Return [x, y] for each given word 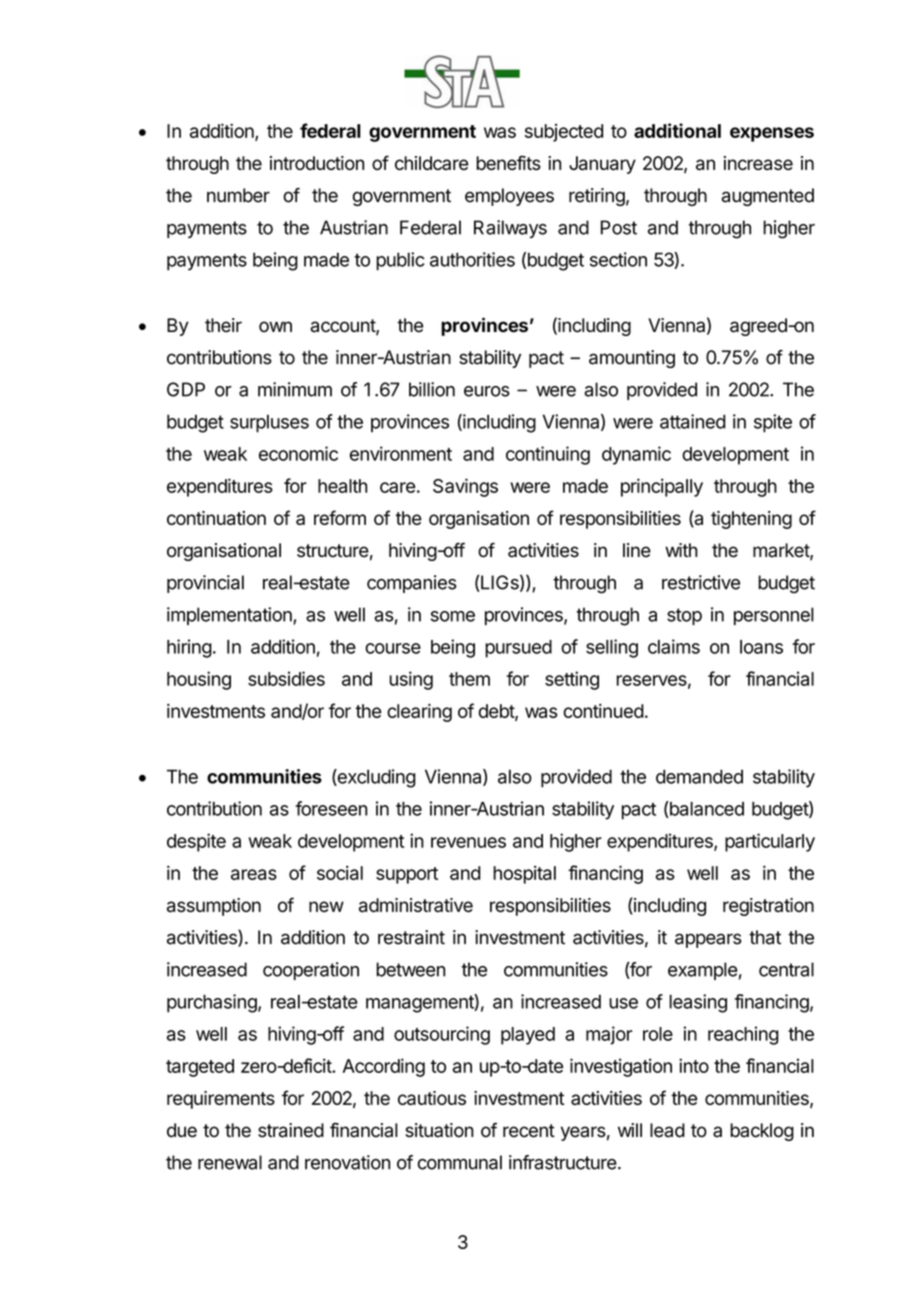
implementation [230, 616]
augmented [768, 197]
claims [674, 646]
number [238, 195]
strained [291, 1130]
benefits [508, 162]
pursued [518, 649]
